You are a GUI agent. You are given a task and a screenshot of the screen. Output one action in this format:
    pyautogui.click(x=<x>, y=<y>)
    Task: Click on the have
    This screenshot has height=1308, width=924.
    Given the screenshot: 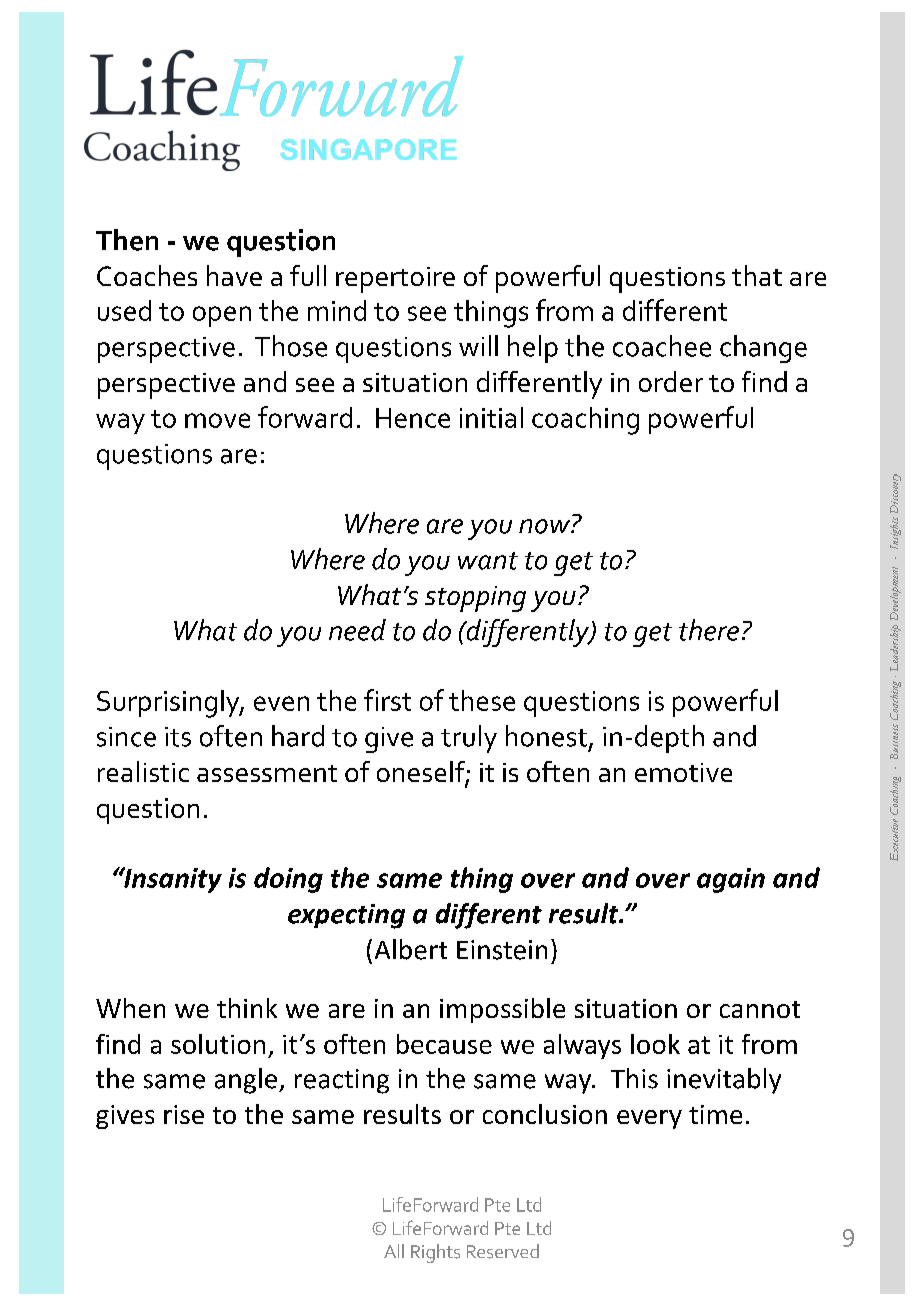 What is the action you would take?
    pyautogui.click(x=234, y=275)
